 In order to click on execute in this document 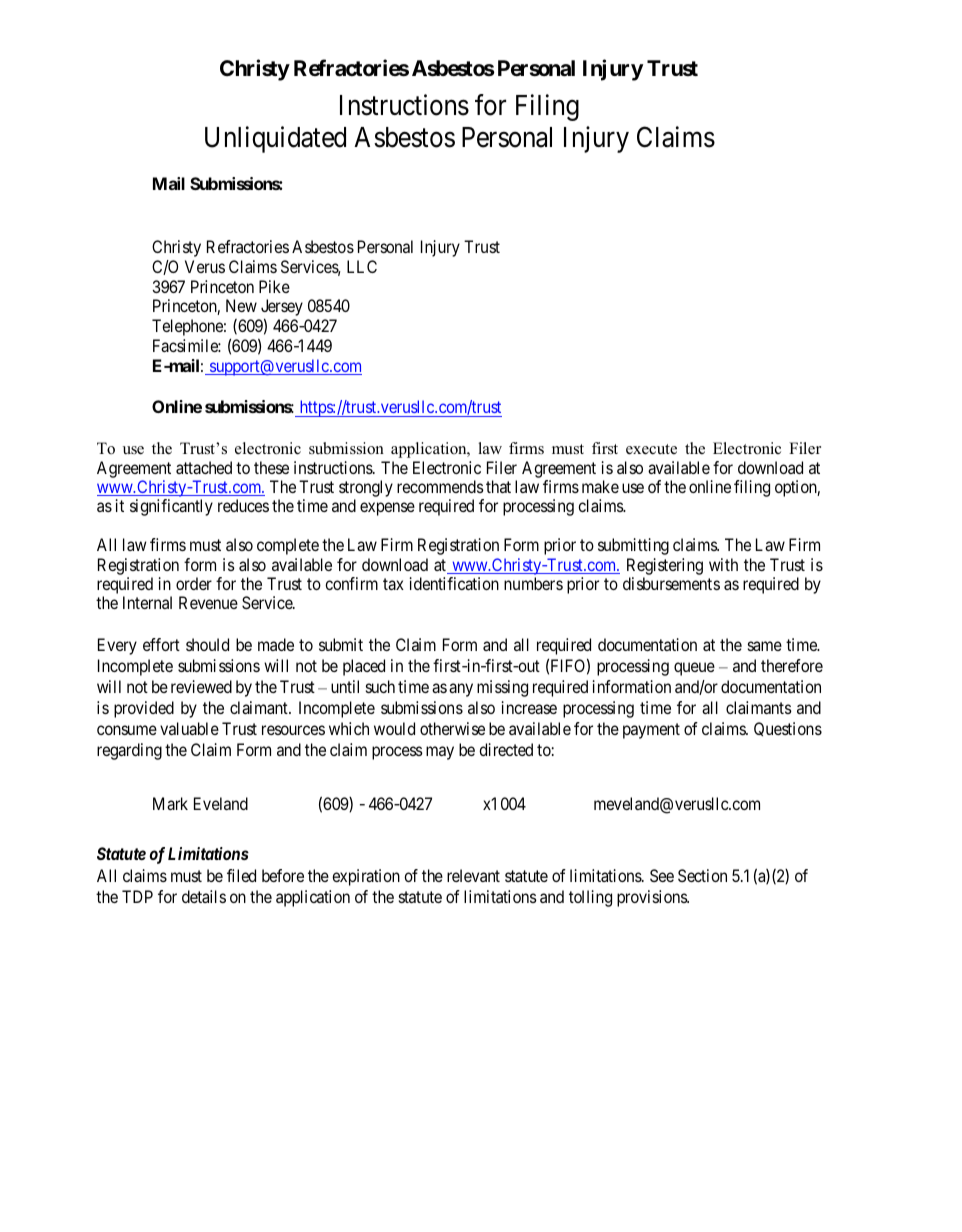, I will do `click(651, 449)`.
